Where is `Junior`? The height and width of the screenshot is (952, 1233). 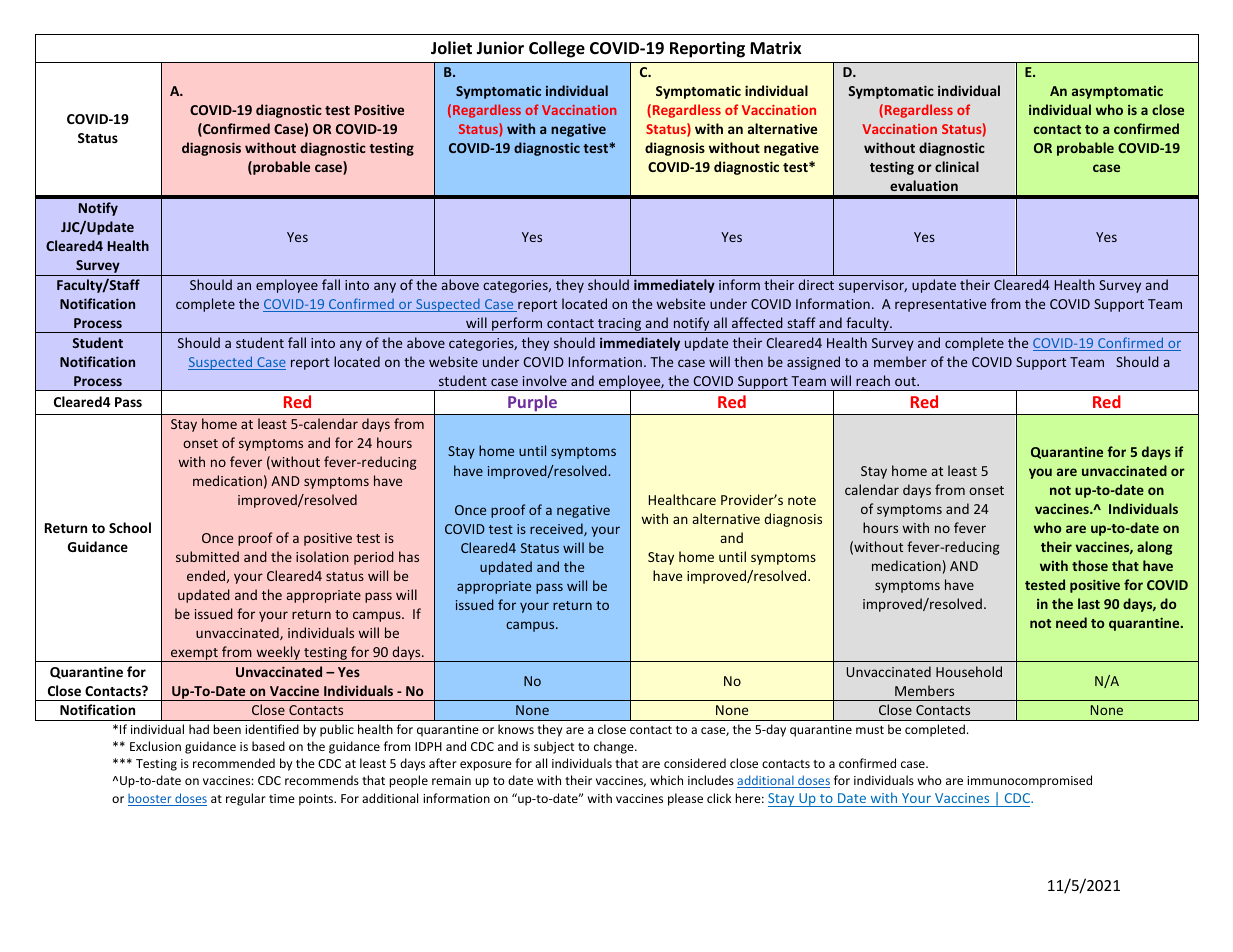
Junior is located at coordinates (500, 48).
